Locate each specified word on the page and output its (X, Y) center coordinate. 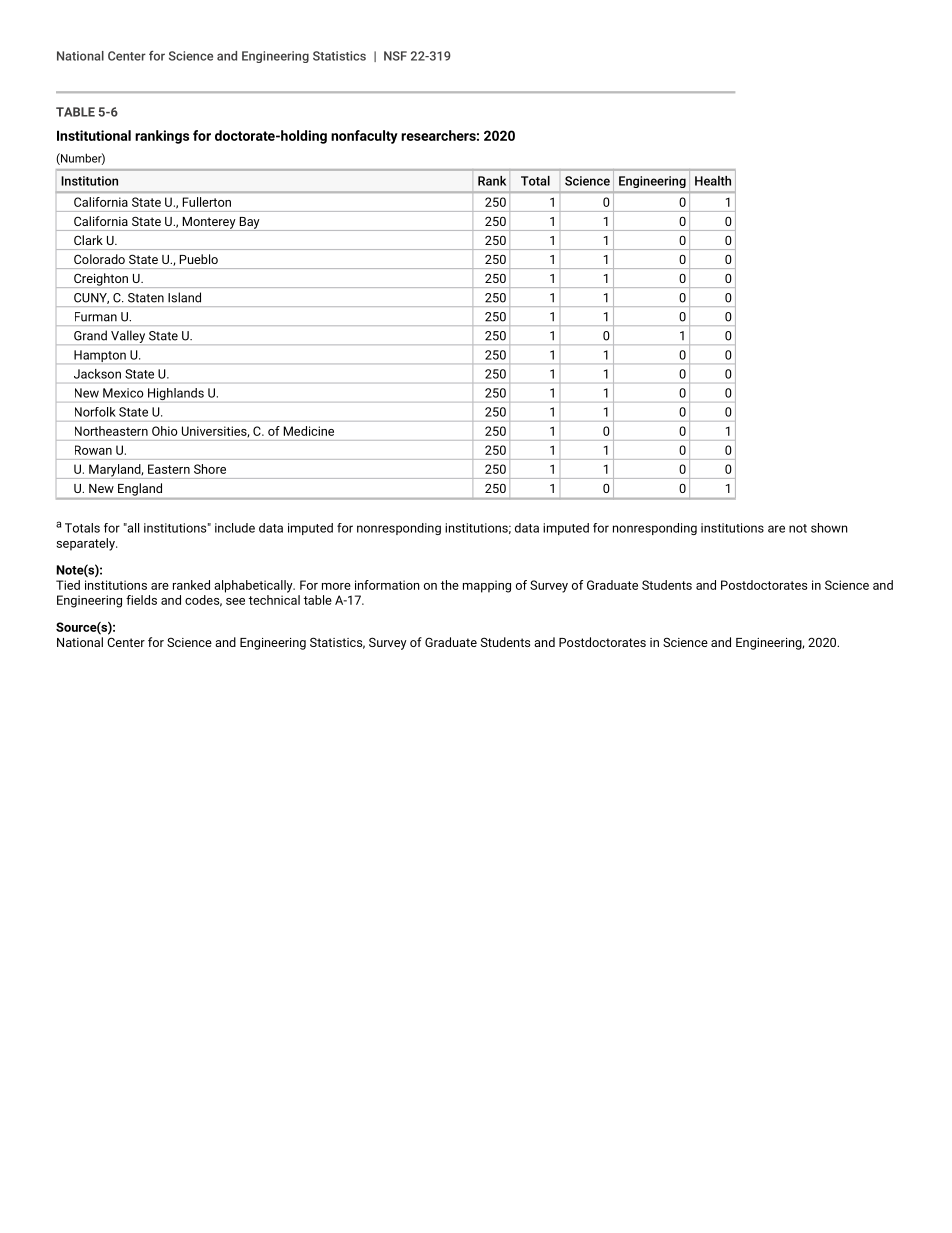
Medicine (309, 431)
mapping (487, 586)
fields (141, 600)
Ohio (165, 431)
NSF (395, 56)
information (387, 585)
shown (829, 528)
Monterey (209, 224)
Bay (249, 224)
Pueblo (199, 259)
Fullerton (207, 202)
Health (713, 181)
